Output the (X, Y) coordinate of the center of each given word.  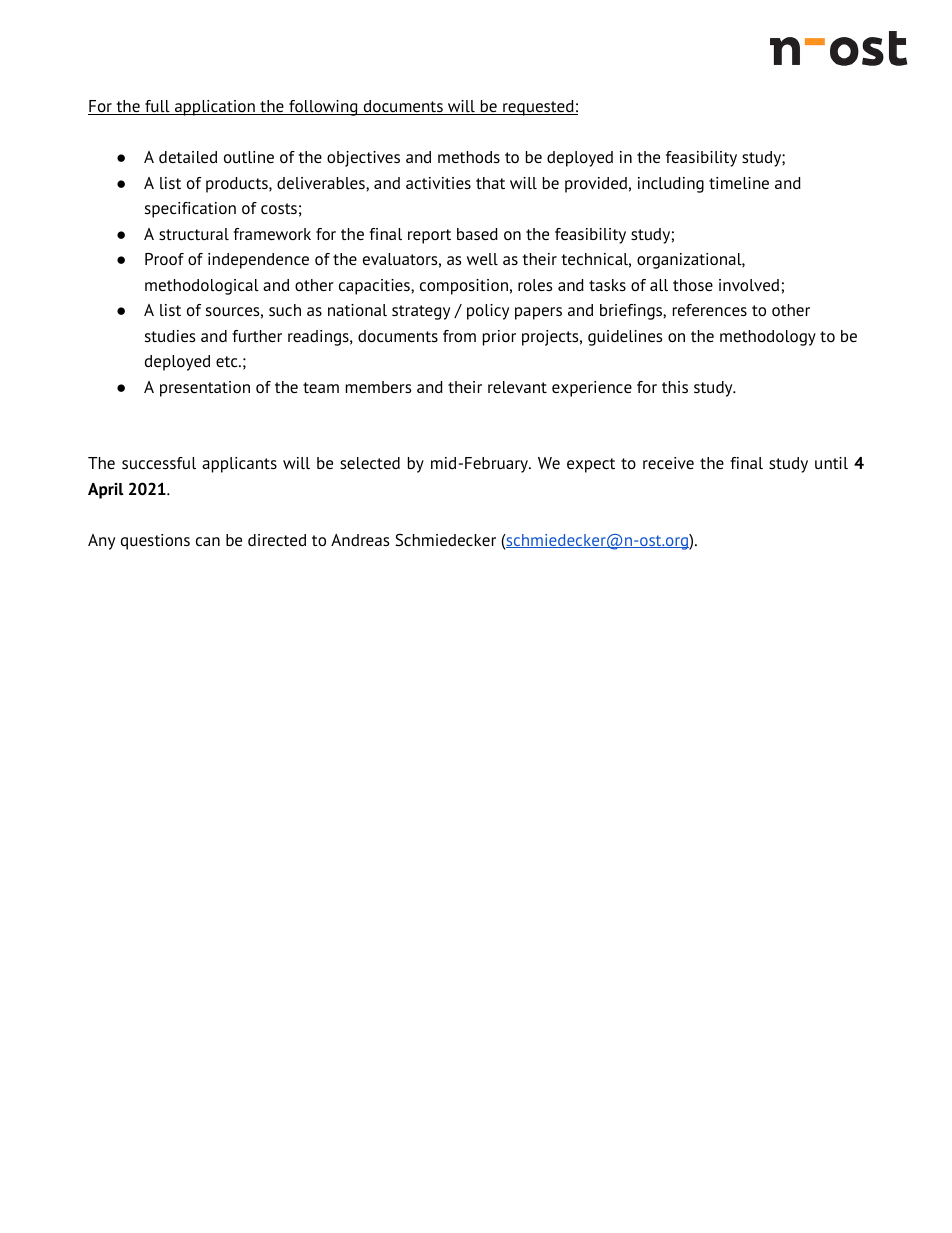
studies (170, 336)
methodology (768, 338)
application (214, 108)
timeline (739, 183)
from (459, 336)
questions (155, 542)
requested (538, 108)
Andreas (360, 540)
